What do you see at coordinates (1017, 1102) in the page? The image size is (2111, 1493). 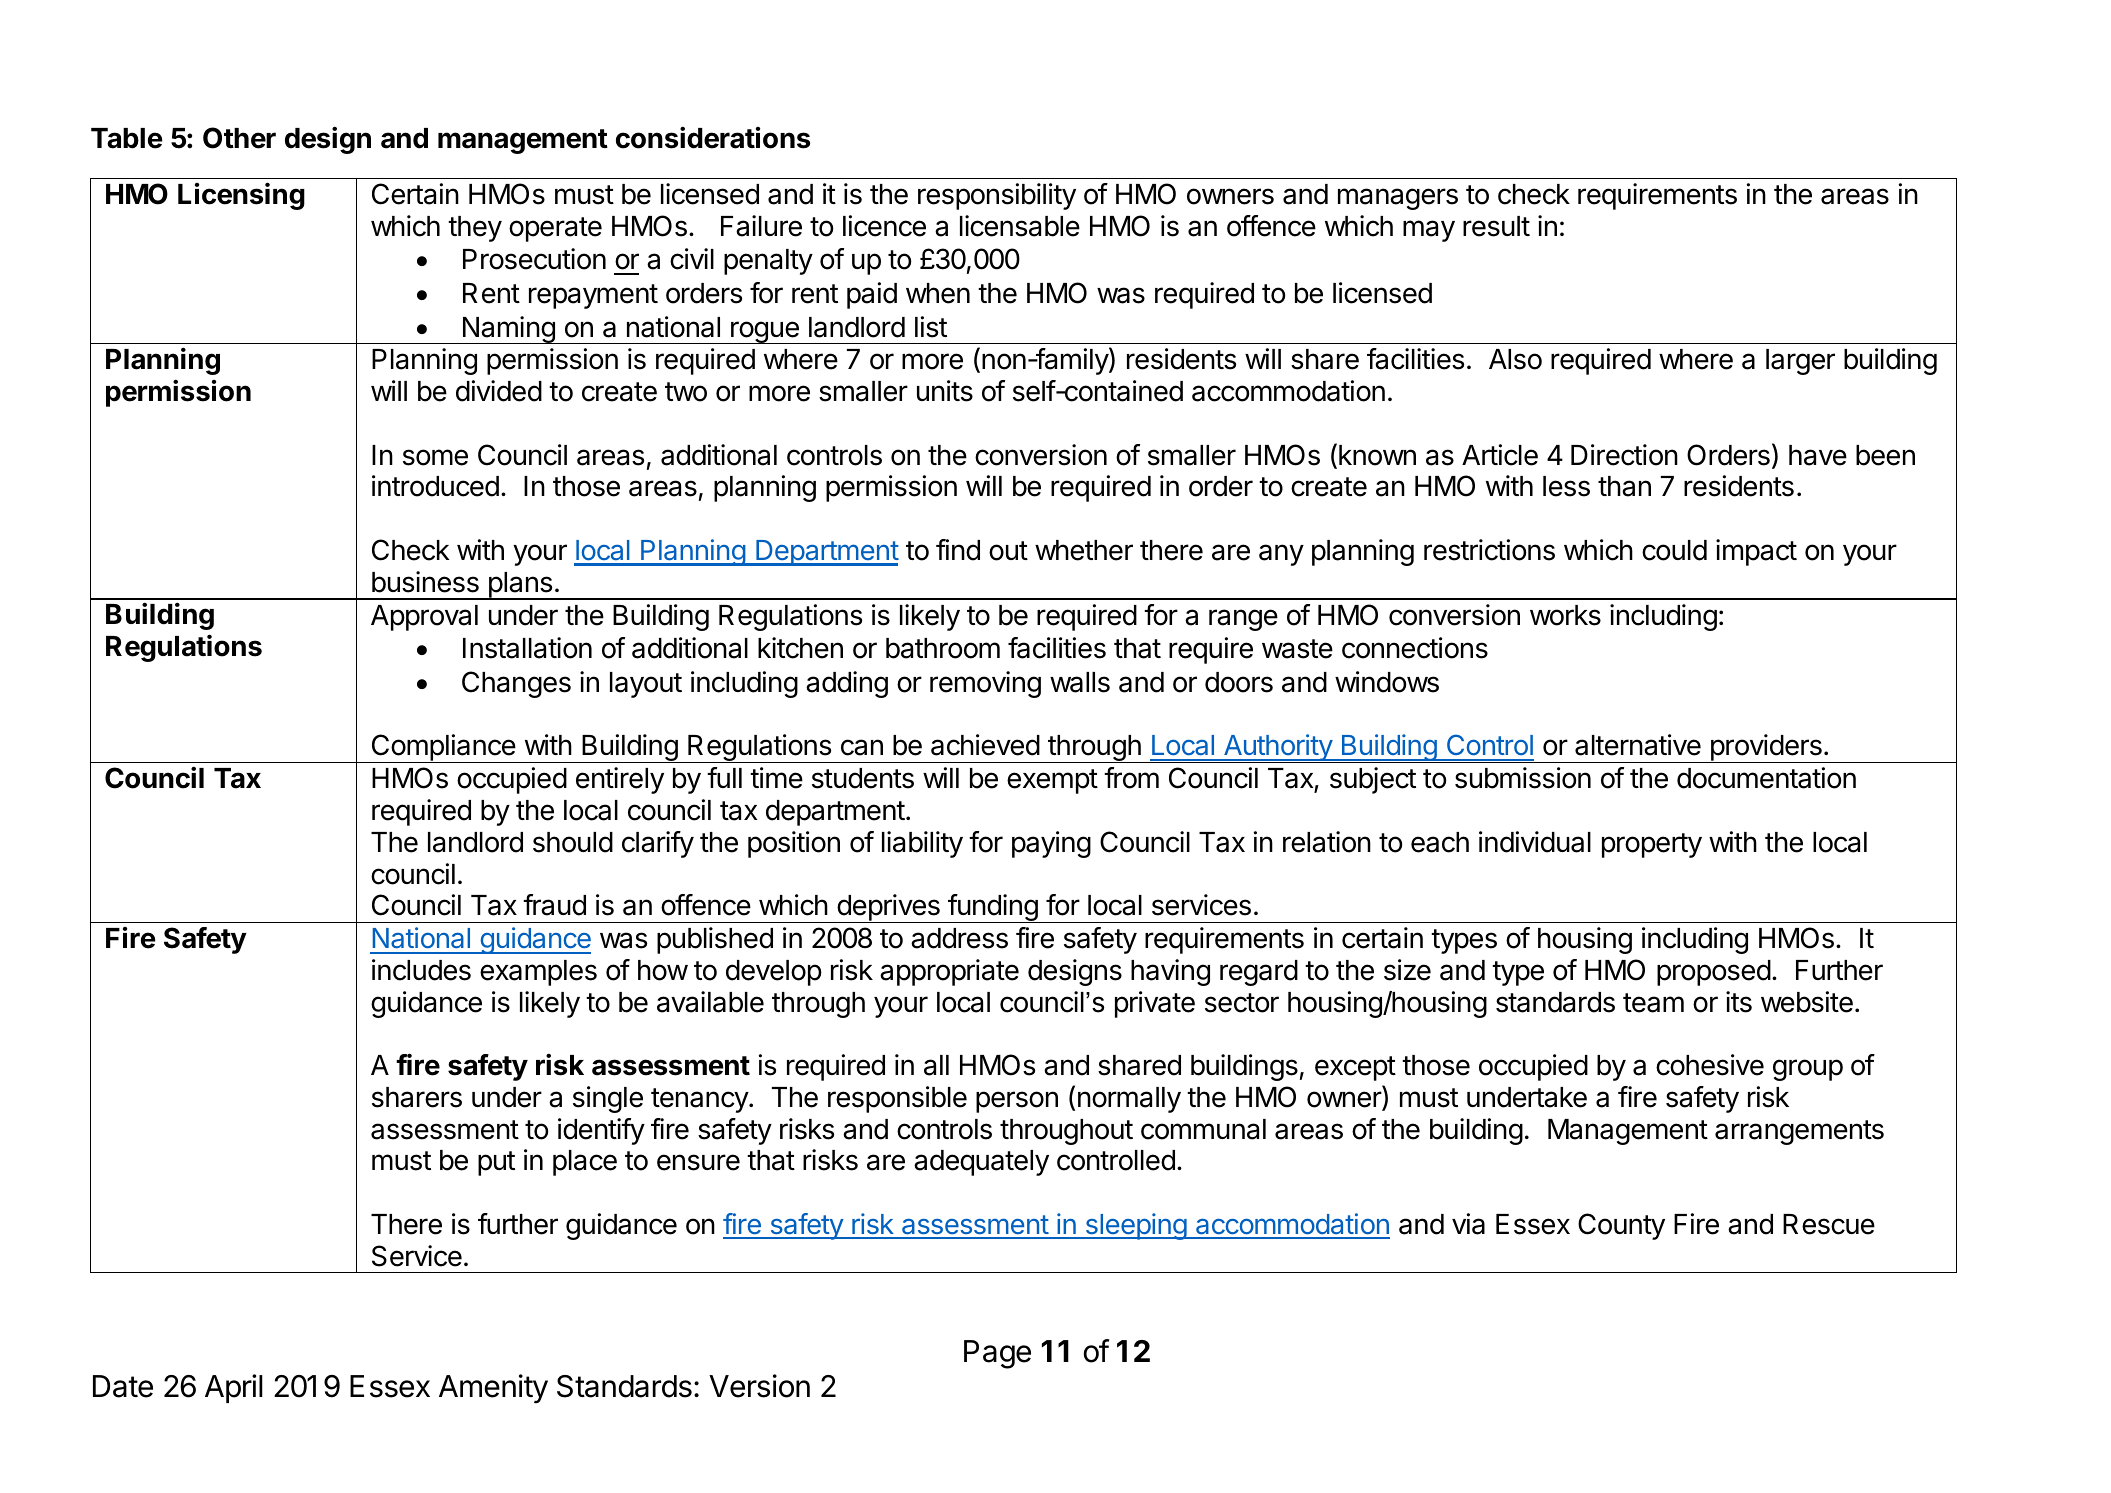 I see `person` at bounding box center [1017, 1102].
